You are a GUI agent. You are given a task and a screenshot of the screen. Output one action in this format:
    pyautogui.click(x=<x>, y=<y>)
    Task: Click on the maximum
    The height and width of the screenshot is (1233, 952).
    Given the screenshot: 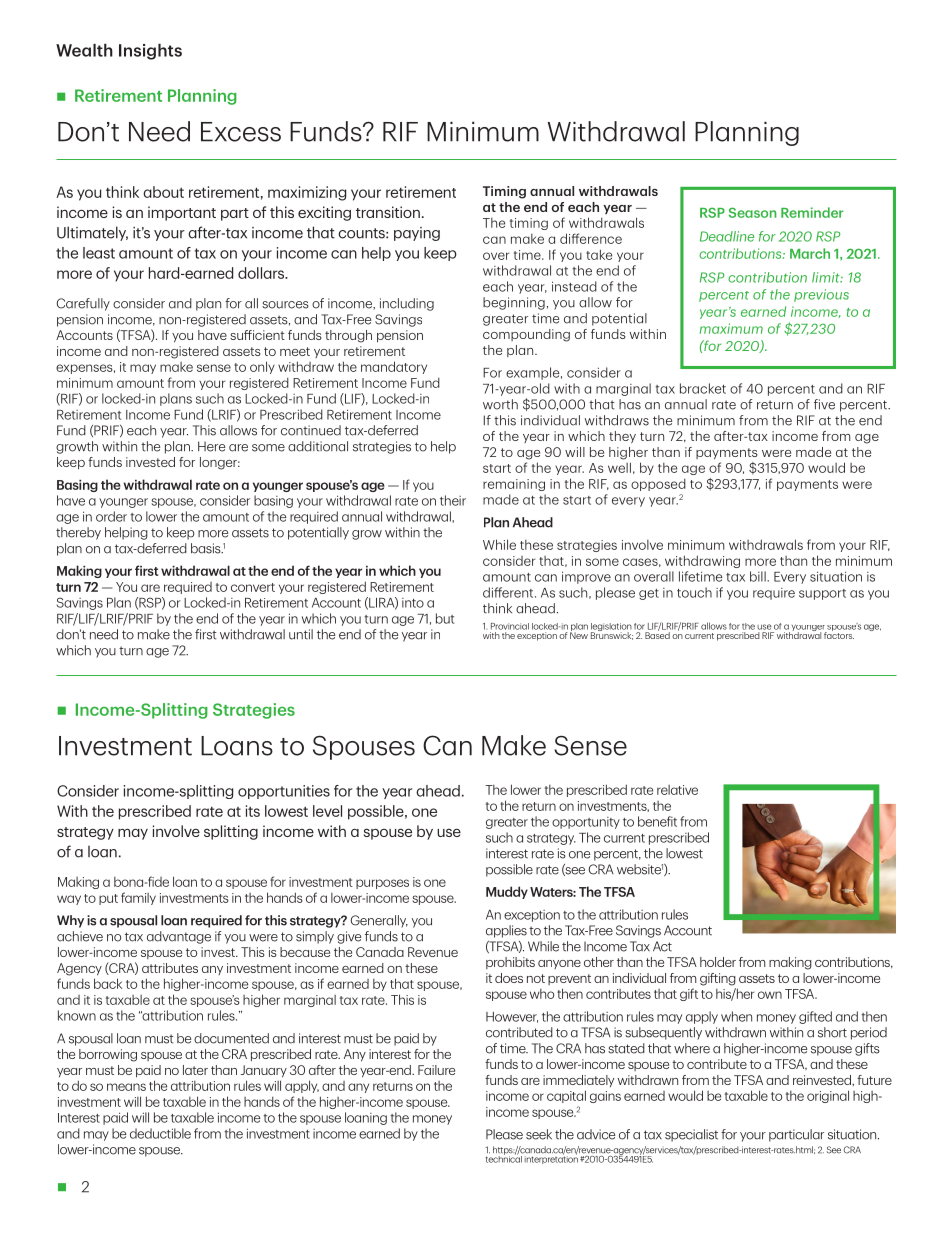 What is the action you would take?
    pyautogui.click(x=731, y=328)
